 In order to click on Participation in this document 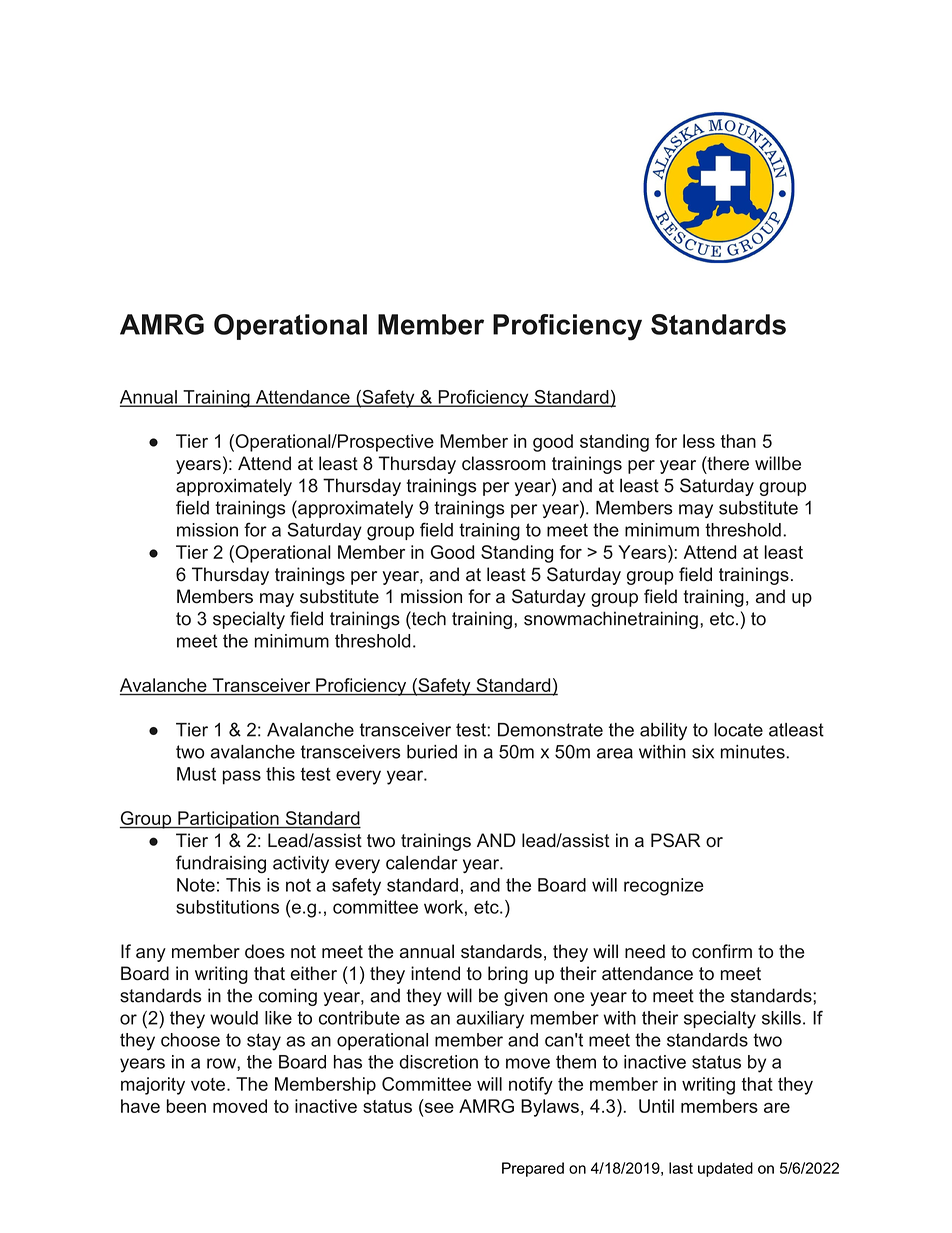, I will do `click(228, 820)`.
